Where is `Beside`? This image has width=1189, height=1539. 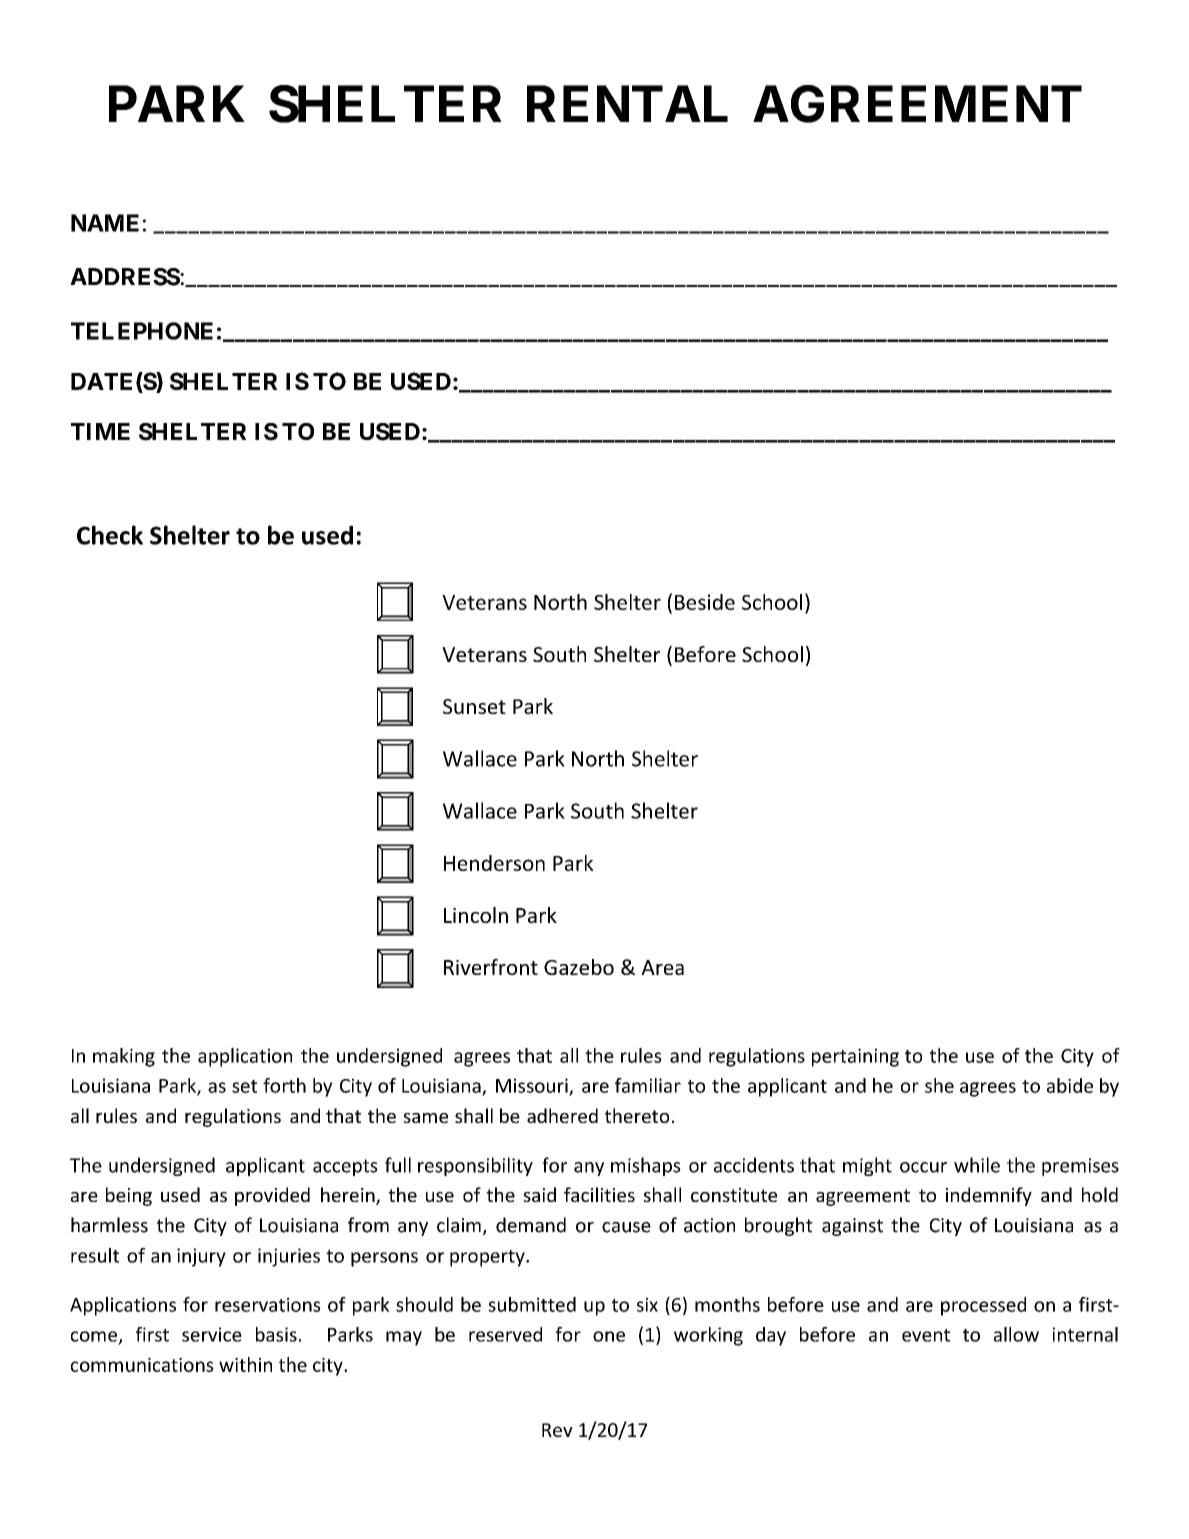
Beside is located at coordinates (705, 602).
